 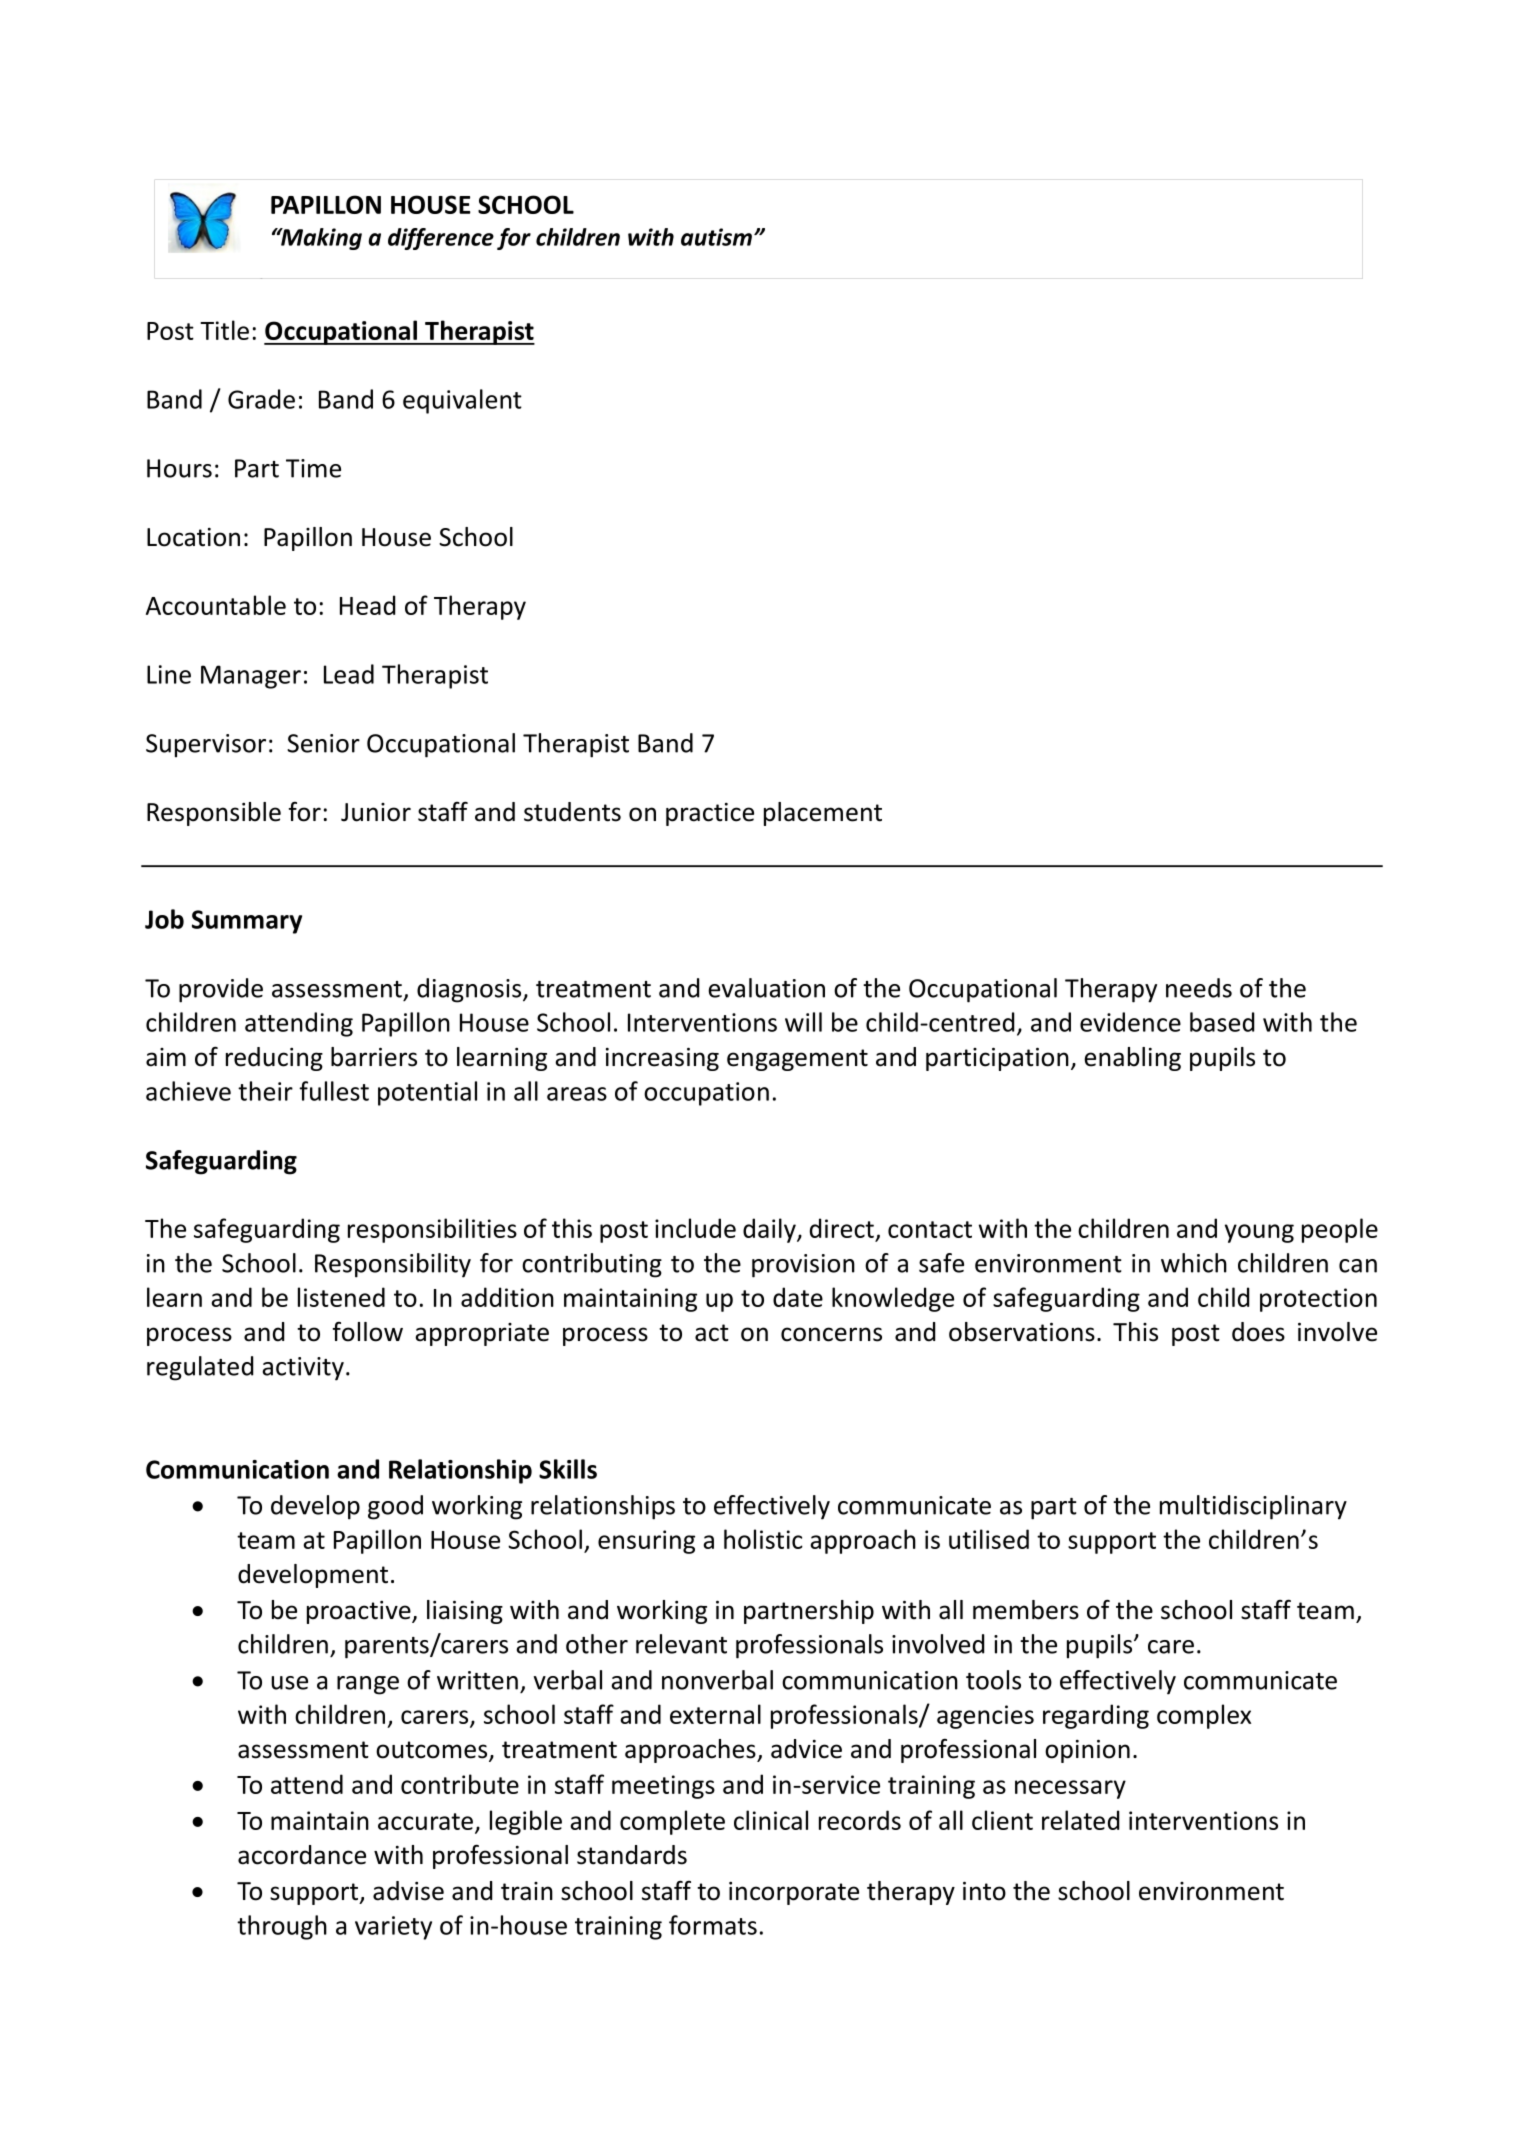 I want to click on needs, so click(x=1199, y=988).
